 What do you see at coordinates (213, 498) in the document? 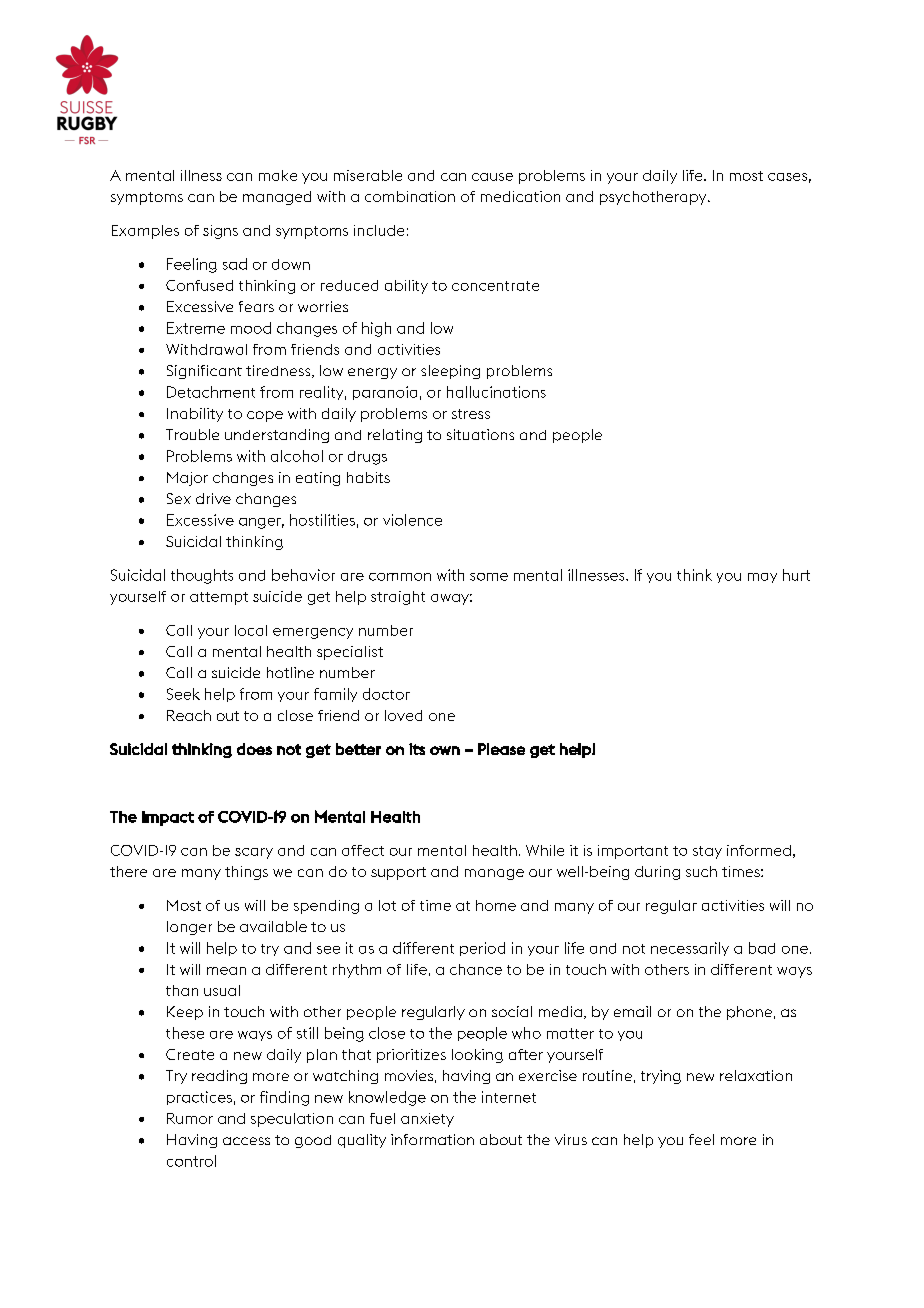
I see `drive` at bounding box center [213, 498].
